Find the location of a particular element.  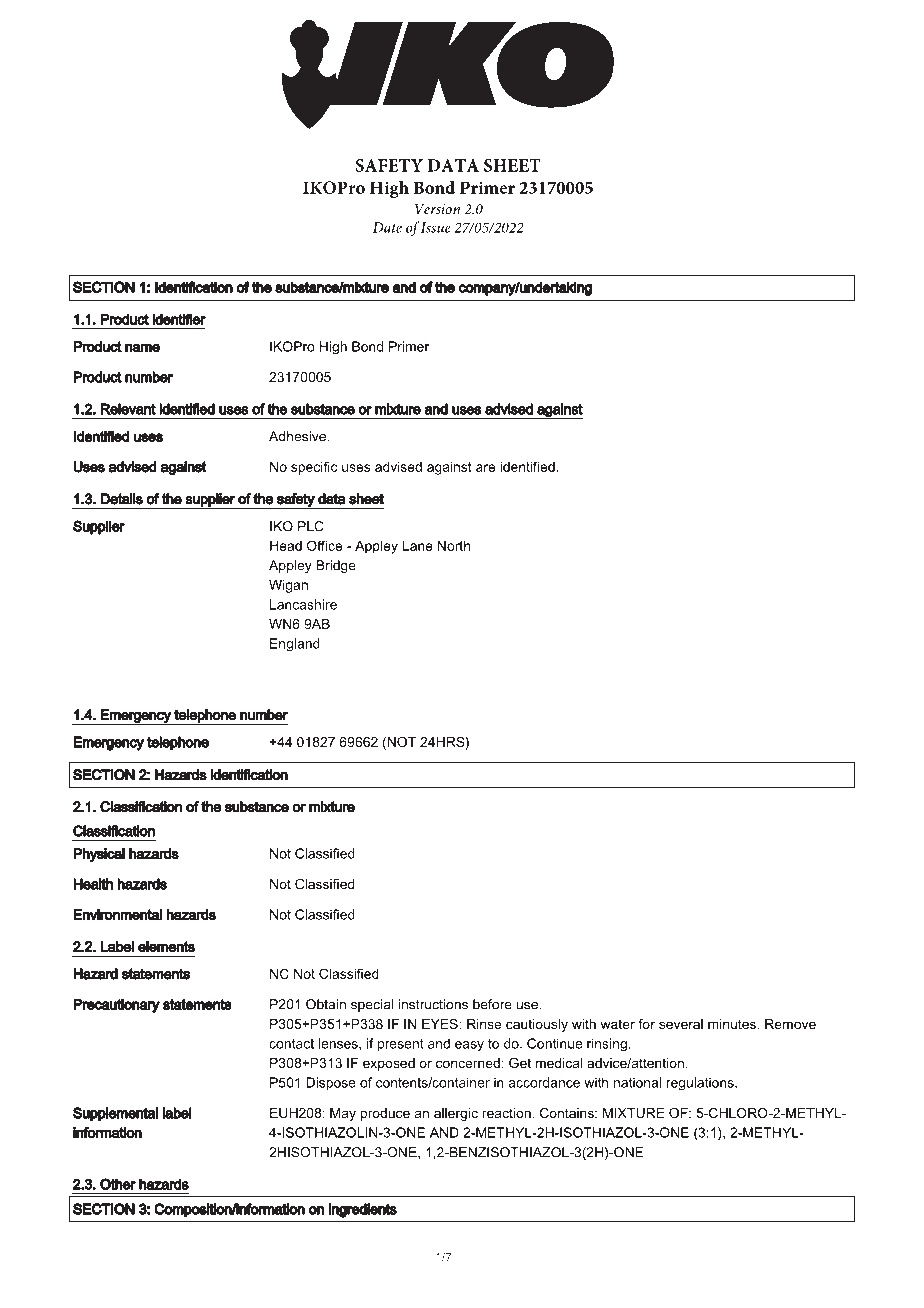

North is located at coordinates (454, 545).
